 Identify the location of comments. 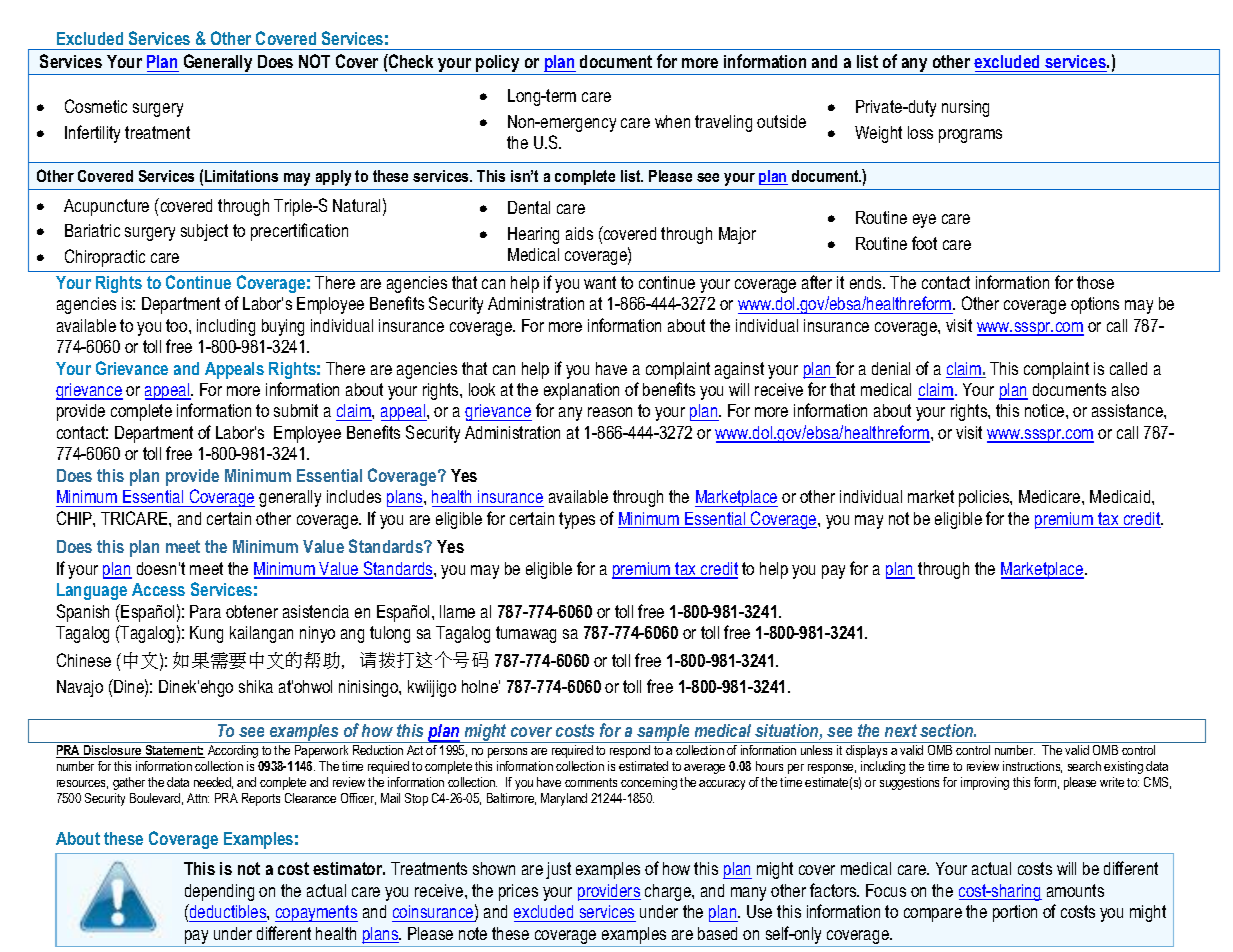
(591, 782).
